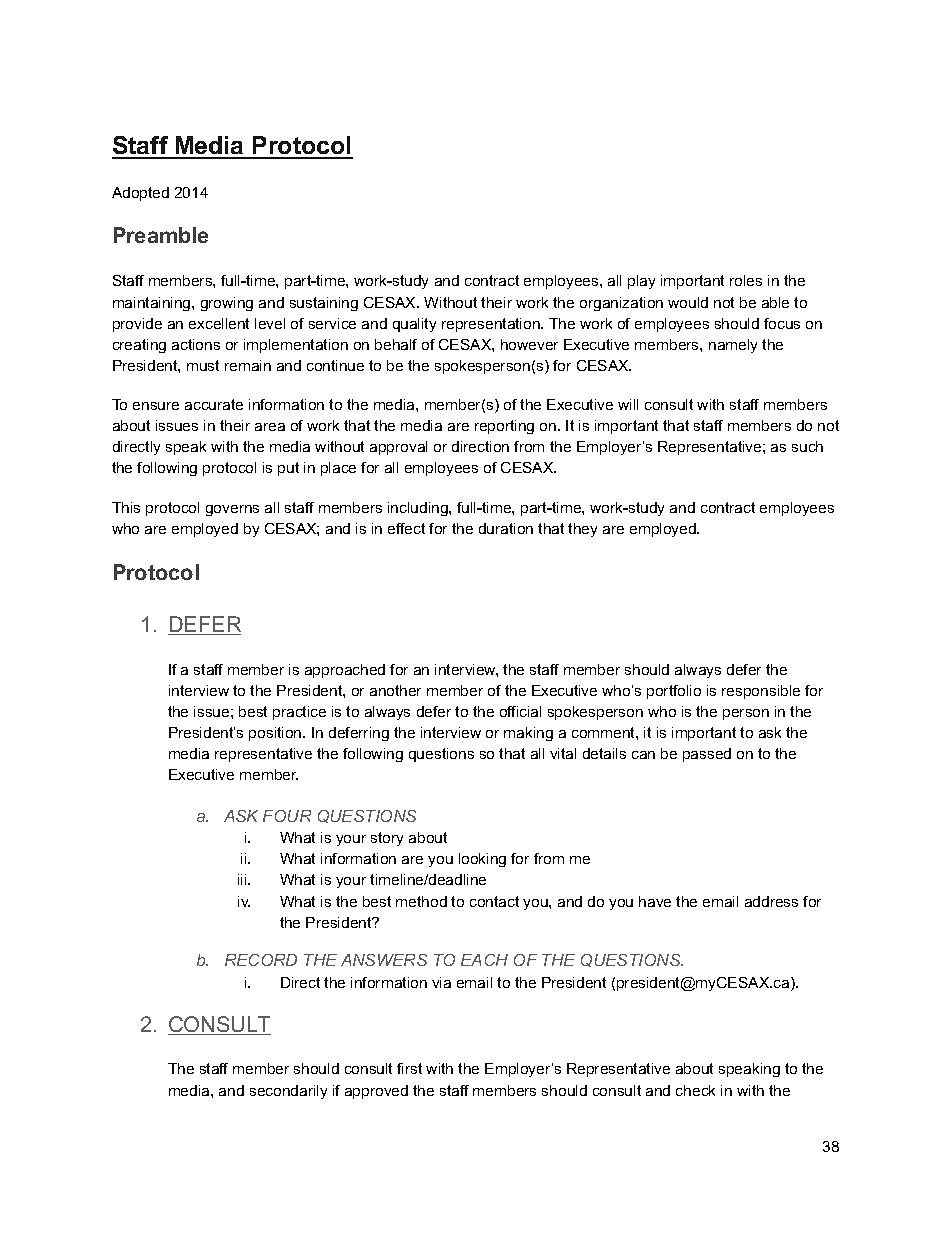 This screenshot has width=952, height=1233. Describe the element at coordinates (288, 1092) in the screenshot. I see `secondarily` at that location.
